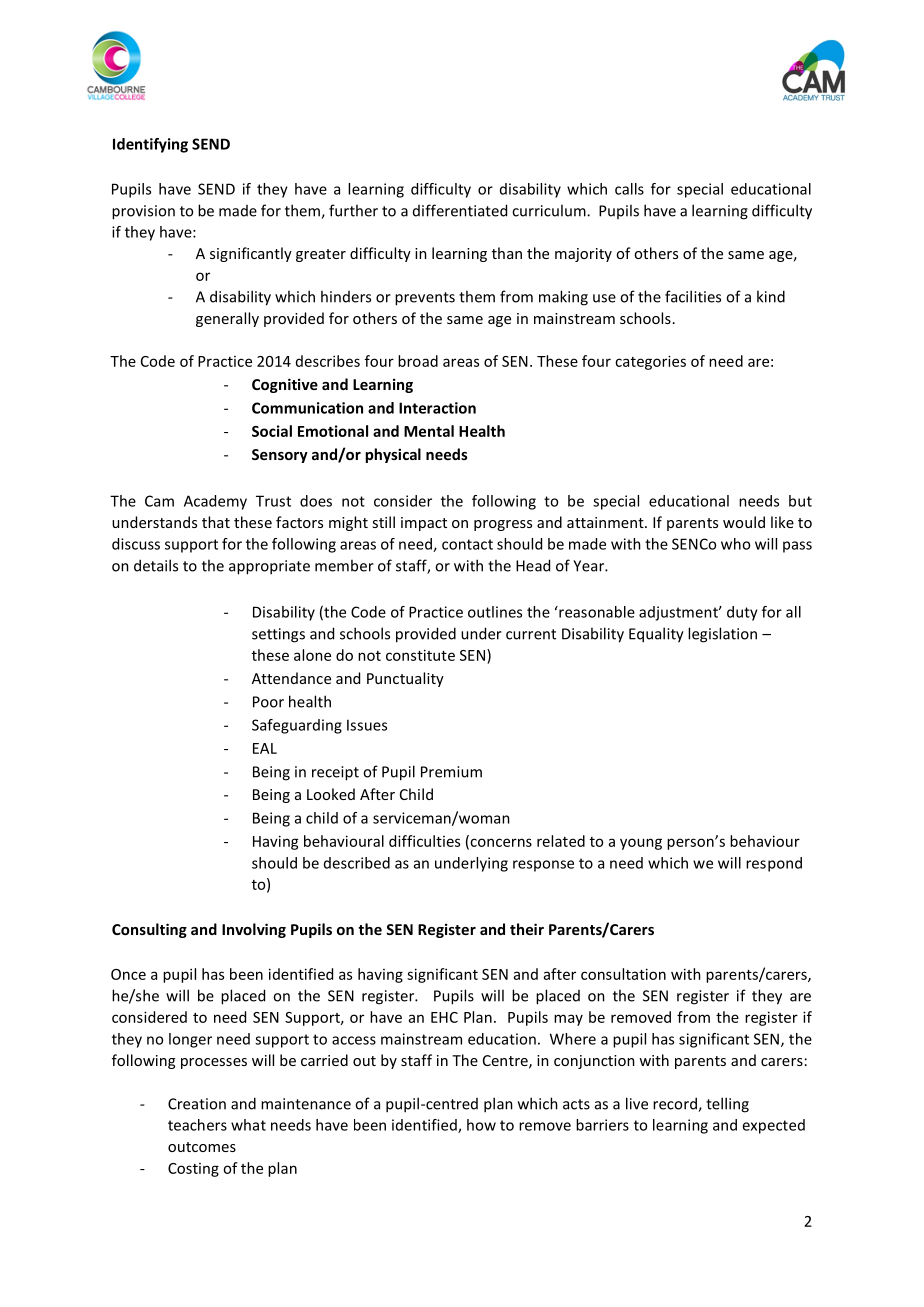 This image has width=924, height=1307. I want to click on Identifying, so click(150, 145).
